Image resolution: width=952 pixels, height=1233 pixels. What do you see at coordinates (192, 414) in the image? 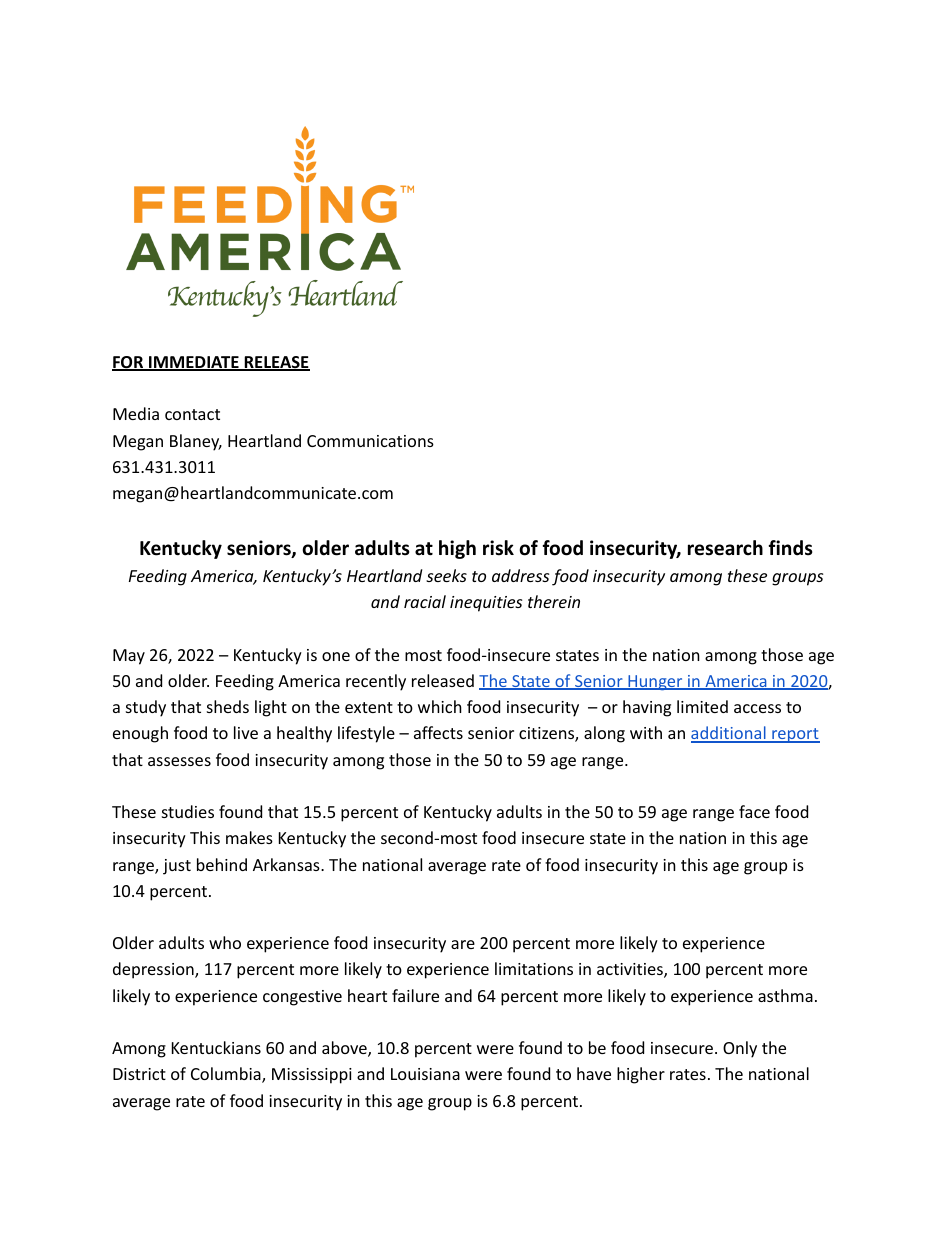
I see `contact` at bounding box center [192, 414].
